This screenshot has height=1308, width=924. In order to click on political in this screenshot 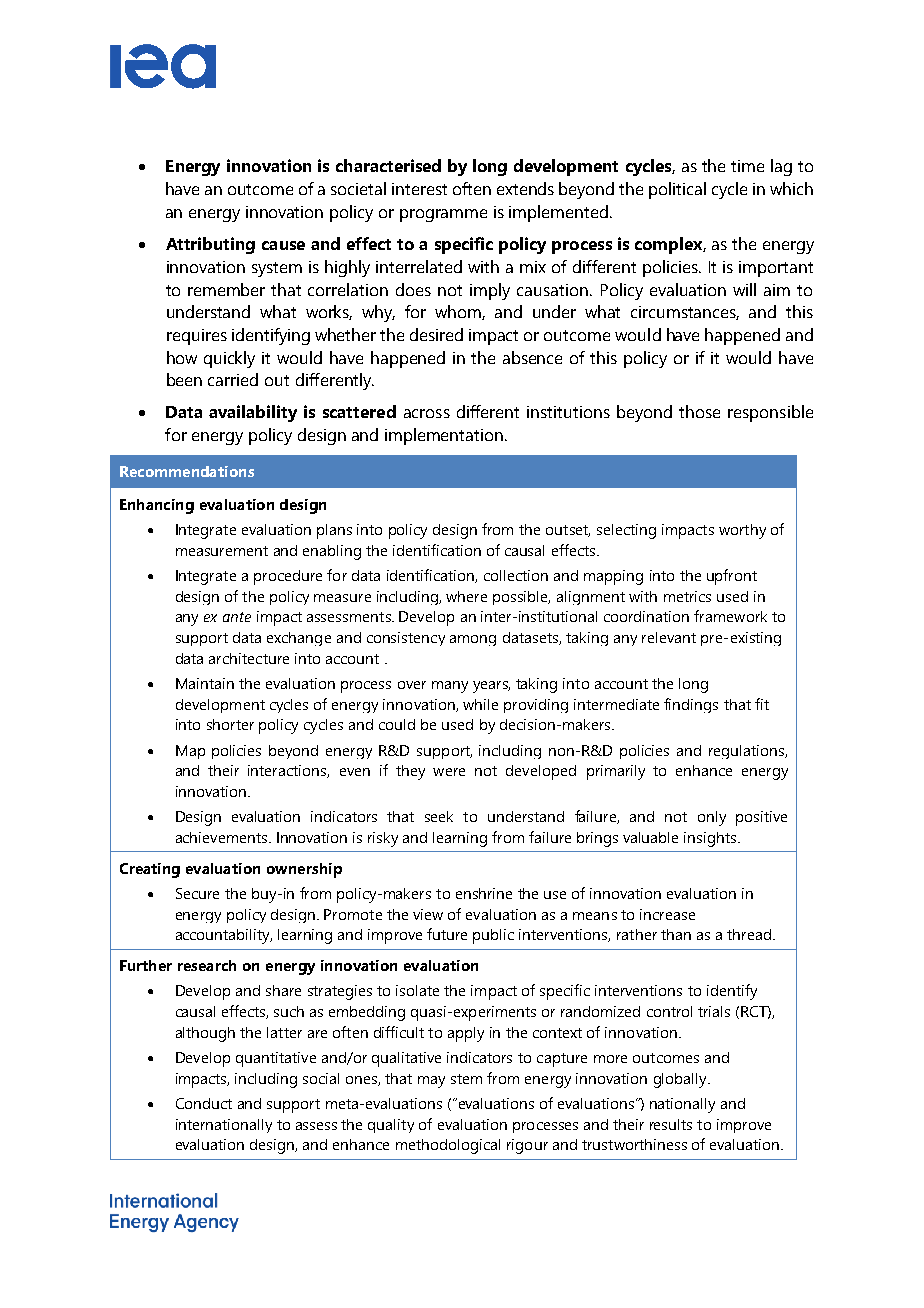, I will do `click(677, 190)`.
